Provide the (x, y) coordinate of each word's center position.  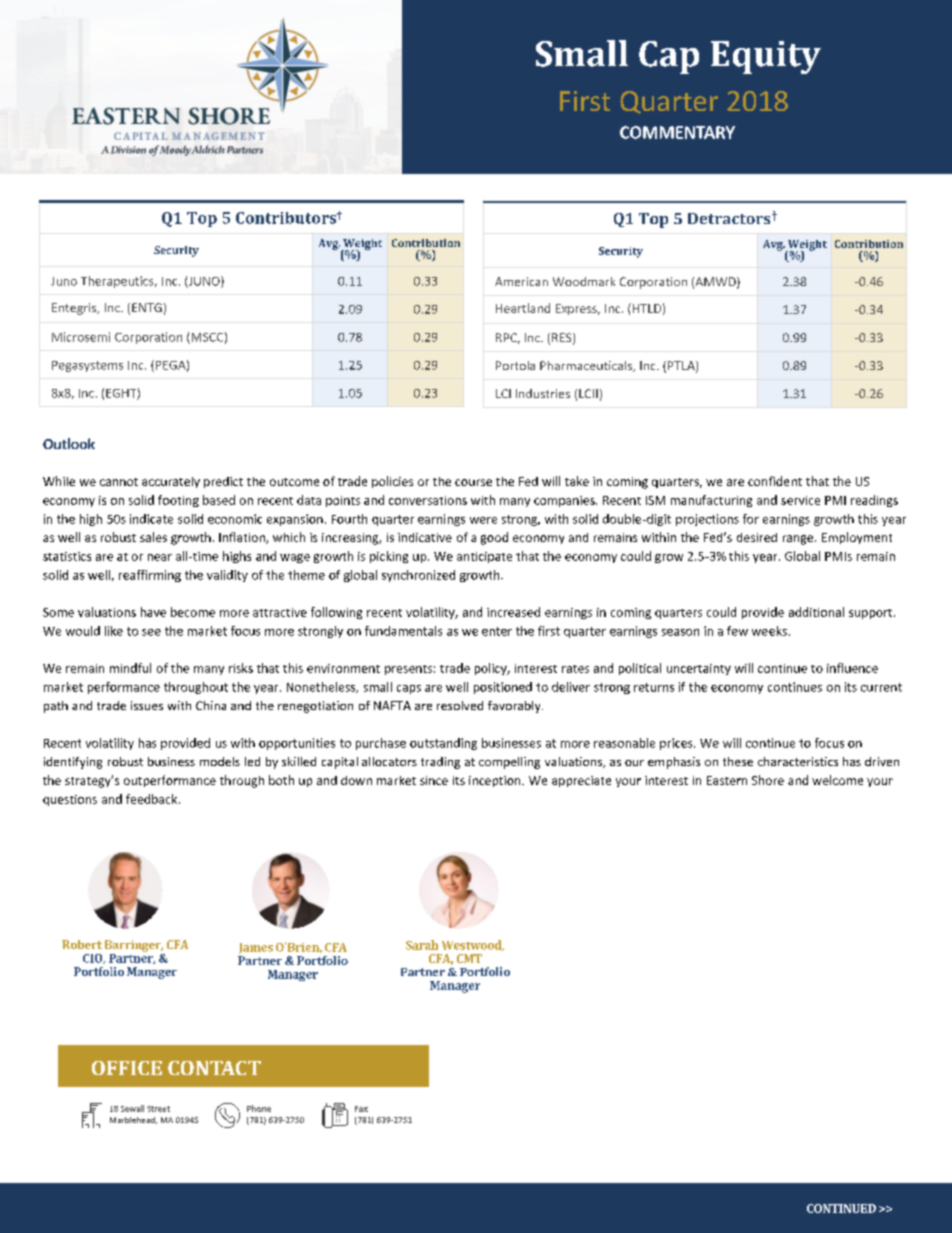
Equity (766, 57)
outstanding (443, 744)
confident (775, 481)
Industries (543, 393)
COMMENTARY (677, 132)
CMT (469, 958)
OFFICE (127, 1068)
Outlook (69, 443)
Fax (361, 1109)
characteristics (798, 761)
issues (147, 705)
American (521, 281)
